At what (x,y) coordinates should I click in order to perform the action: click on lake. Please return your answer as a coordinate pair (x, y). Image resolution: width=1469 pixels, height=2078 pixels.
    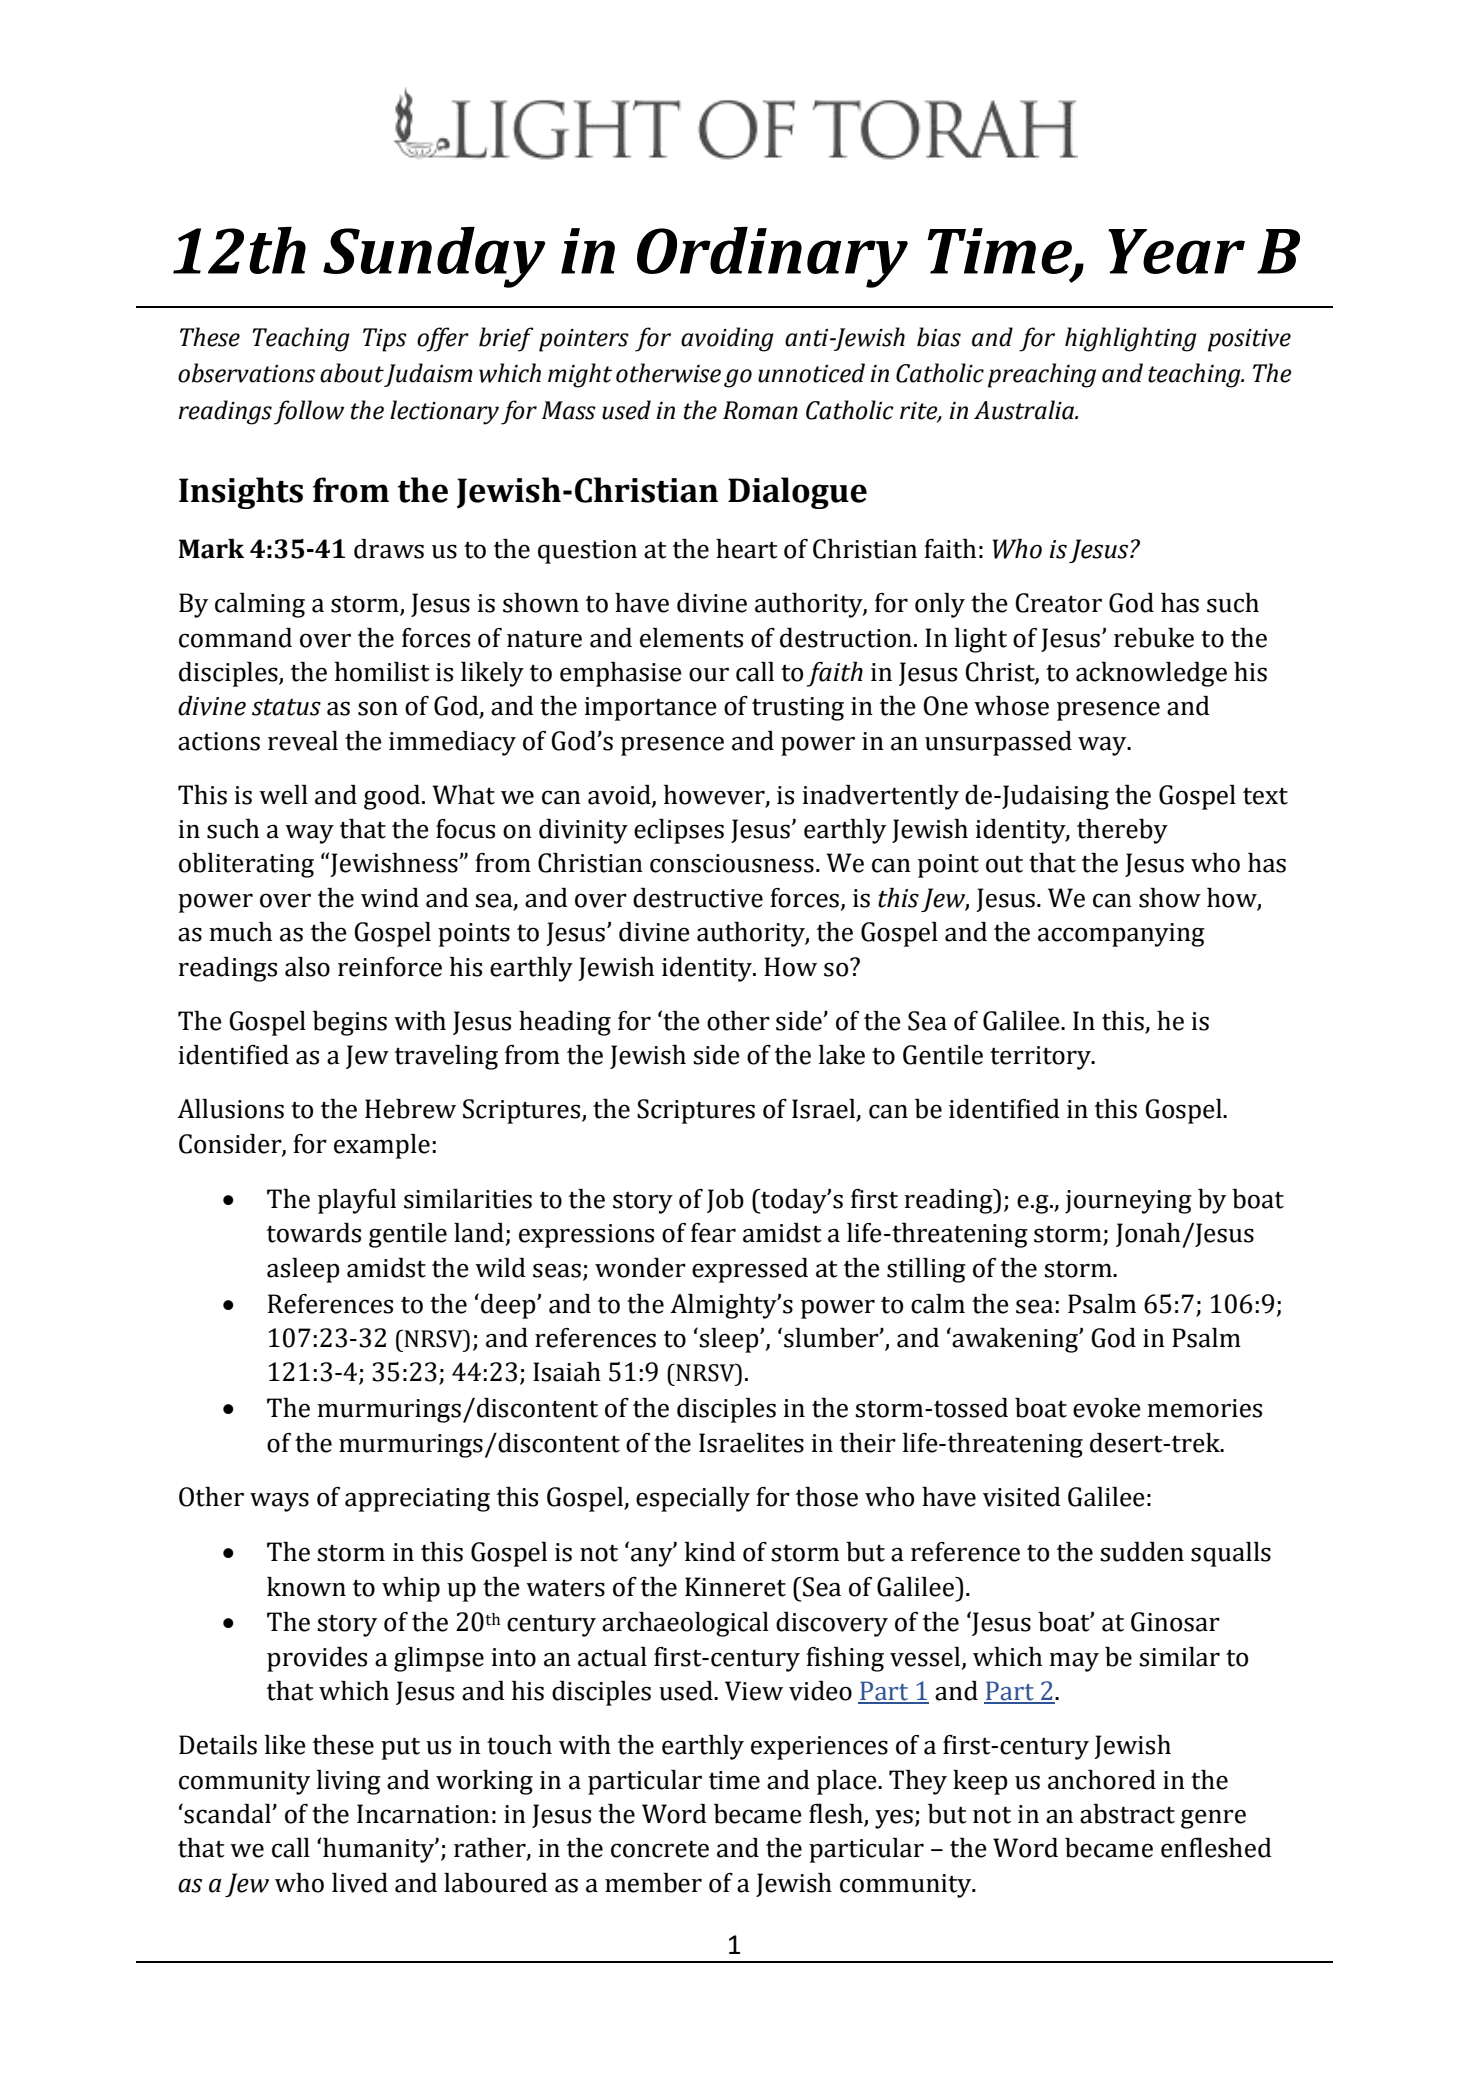
    Looking at the image, I should click on (842, 1055).
